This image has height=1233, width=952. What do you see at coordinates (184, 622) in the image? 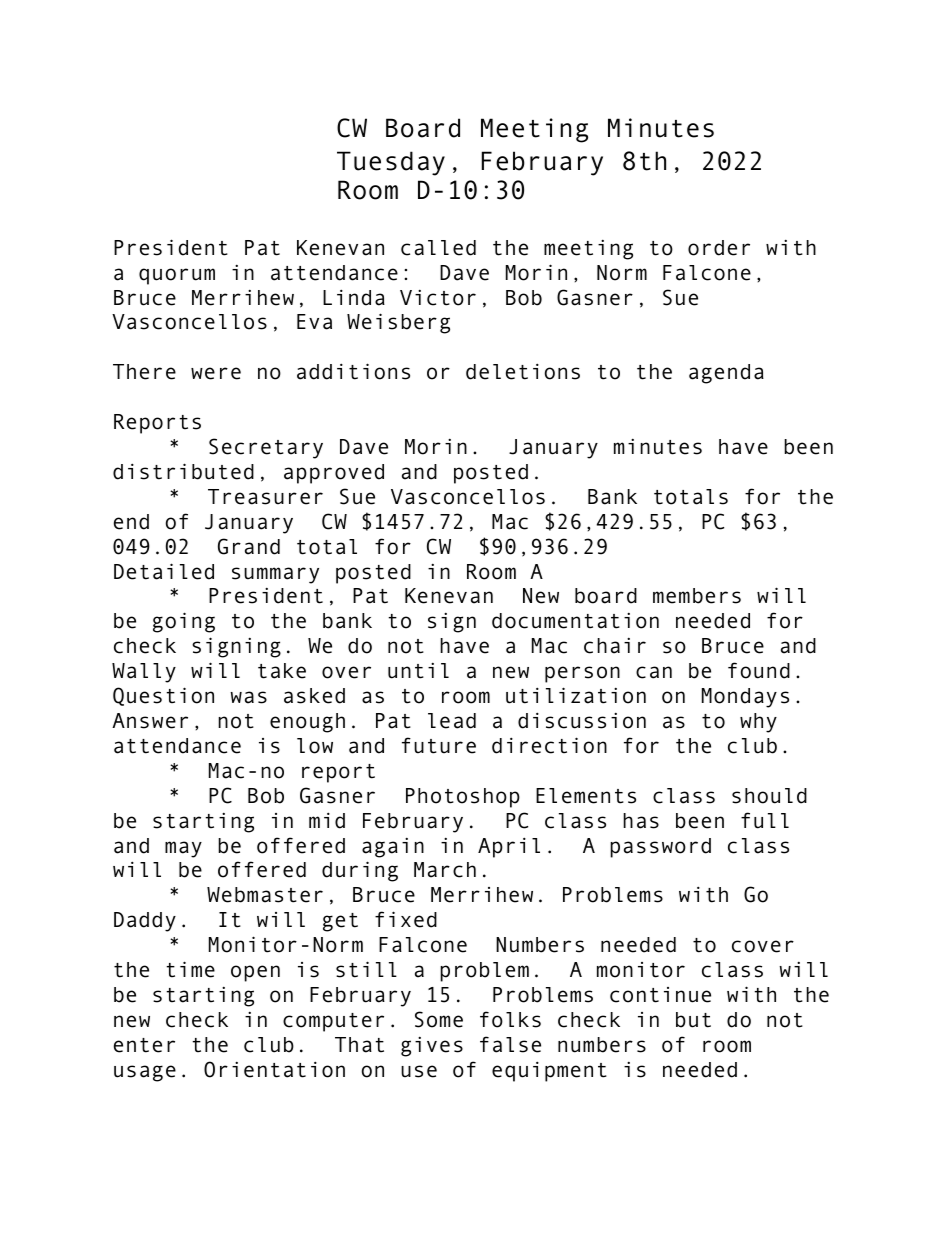
I see `going` at bounding box center [184, 622].
